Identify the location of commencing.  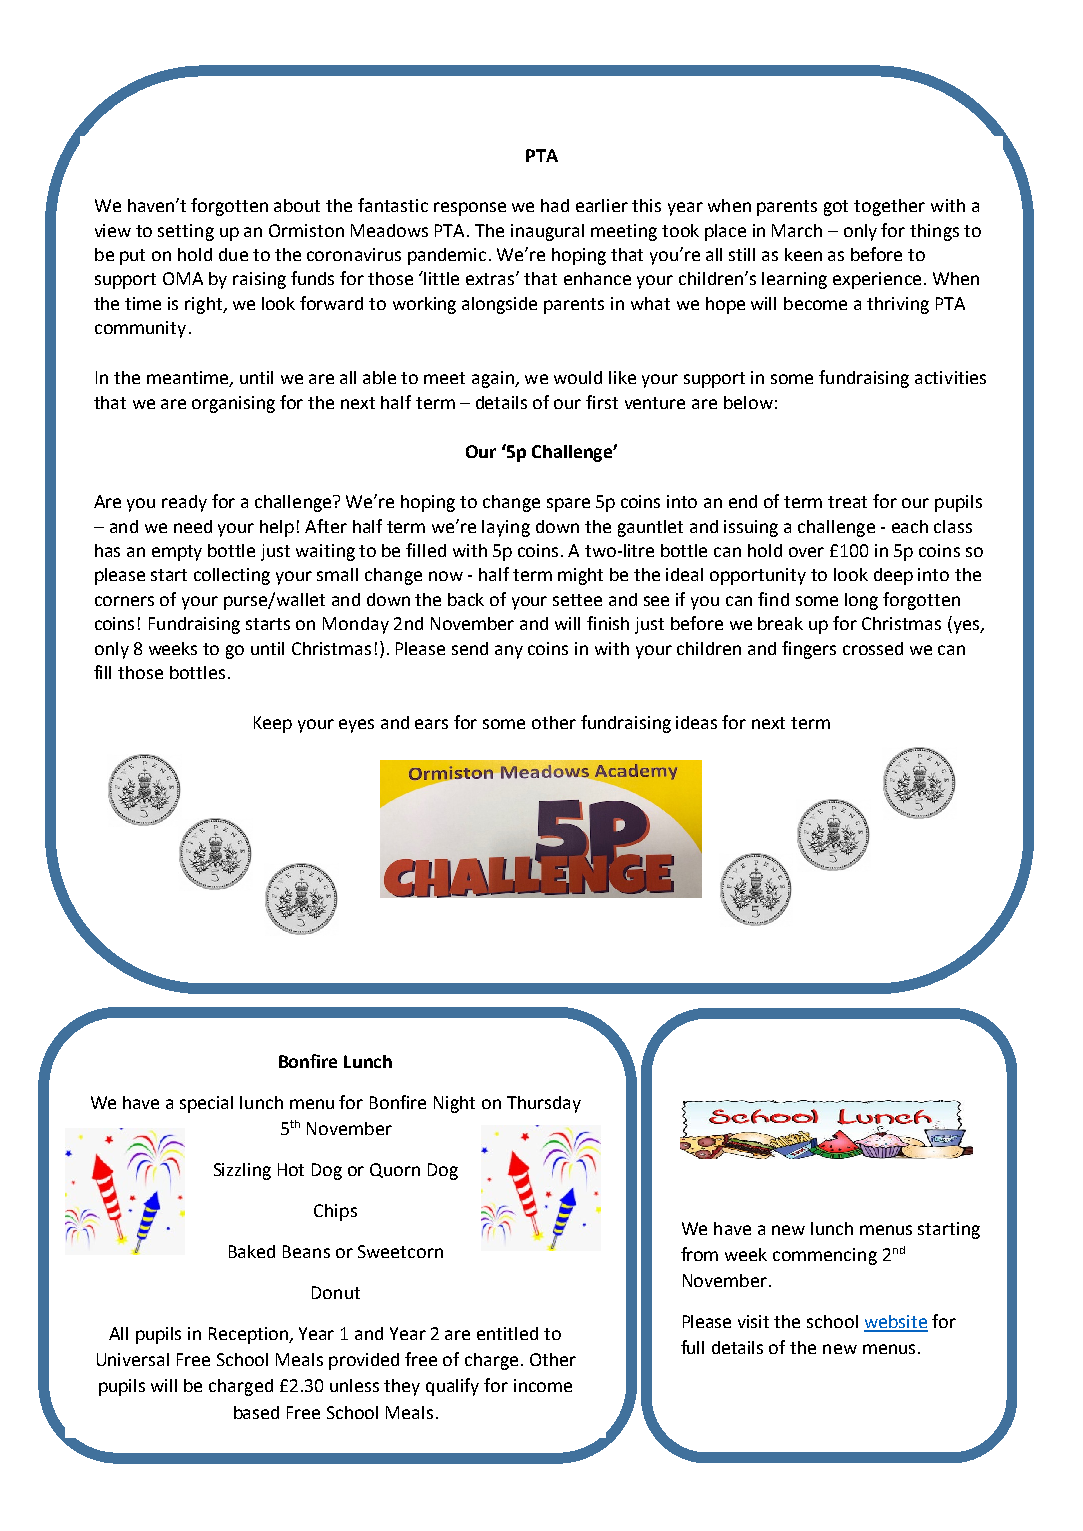
(825, 1256).
